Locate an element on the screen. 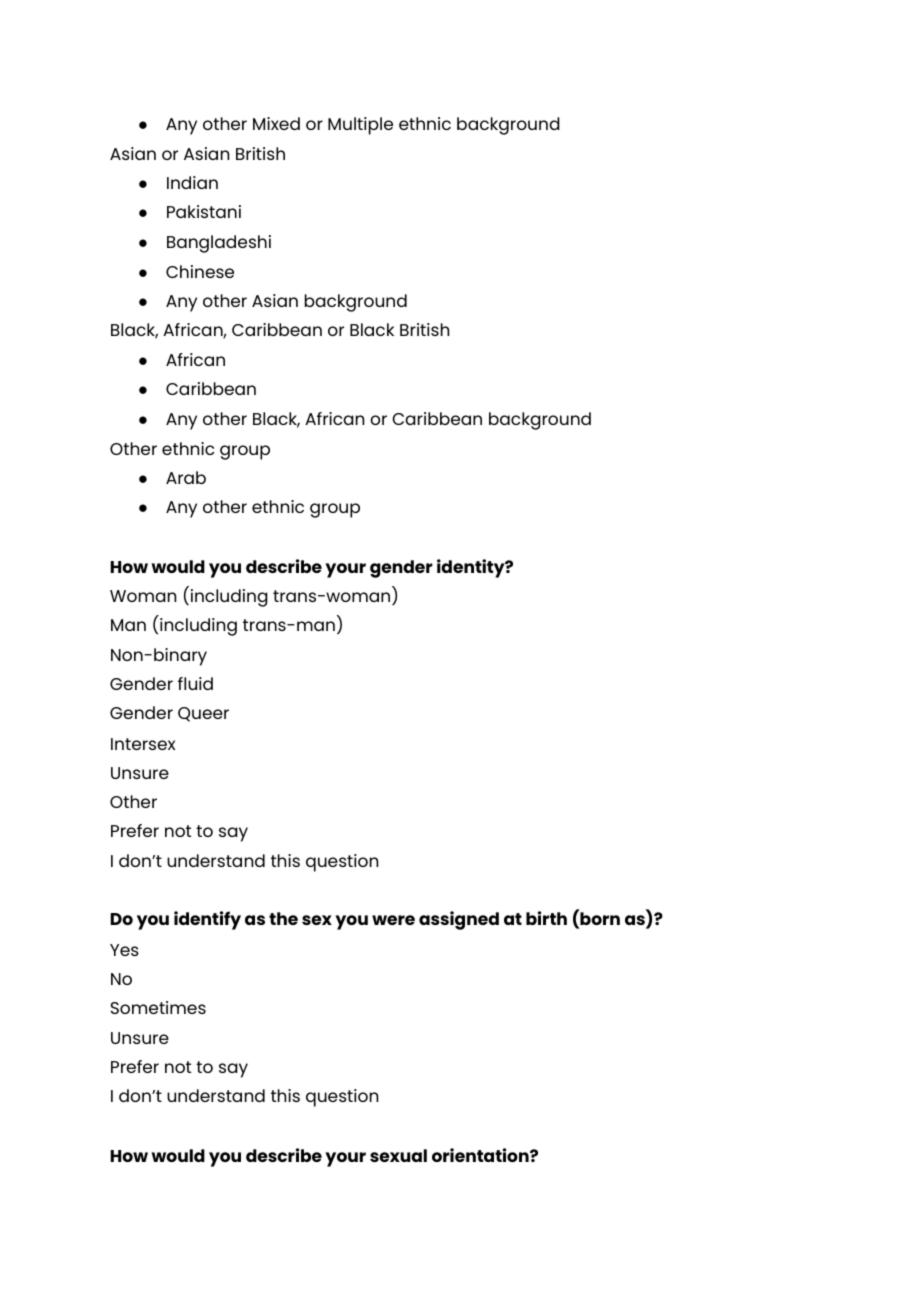 The image size is (924, 1308). Arab is located at coordinates (186, 477).
